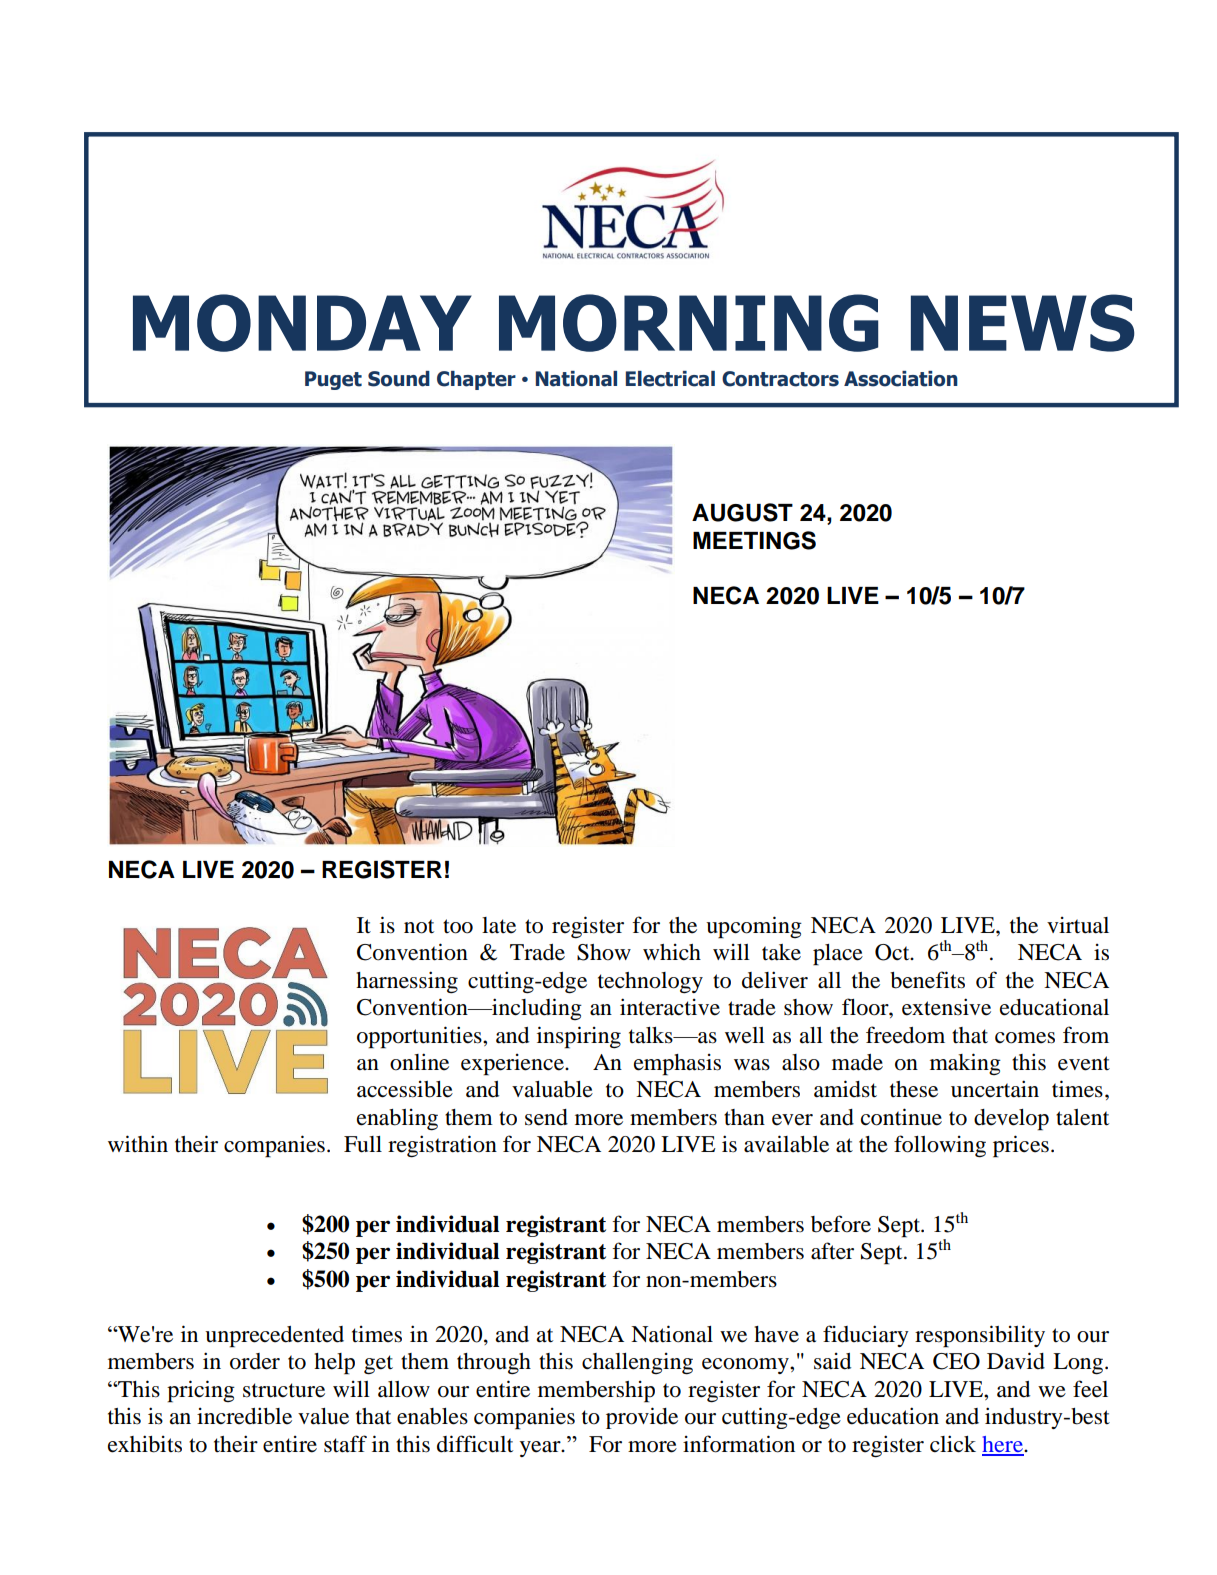 This screenshot has width=1217, height=1575. Describe the element at coordinates (405, 1089) in the screenshot. I see `accessible` at that location.
